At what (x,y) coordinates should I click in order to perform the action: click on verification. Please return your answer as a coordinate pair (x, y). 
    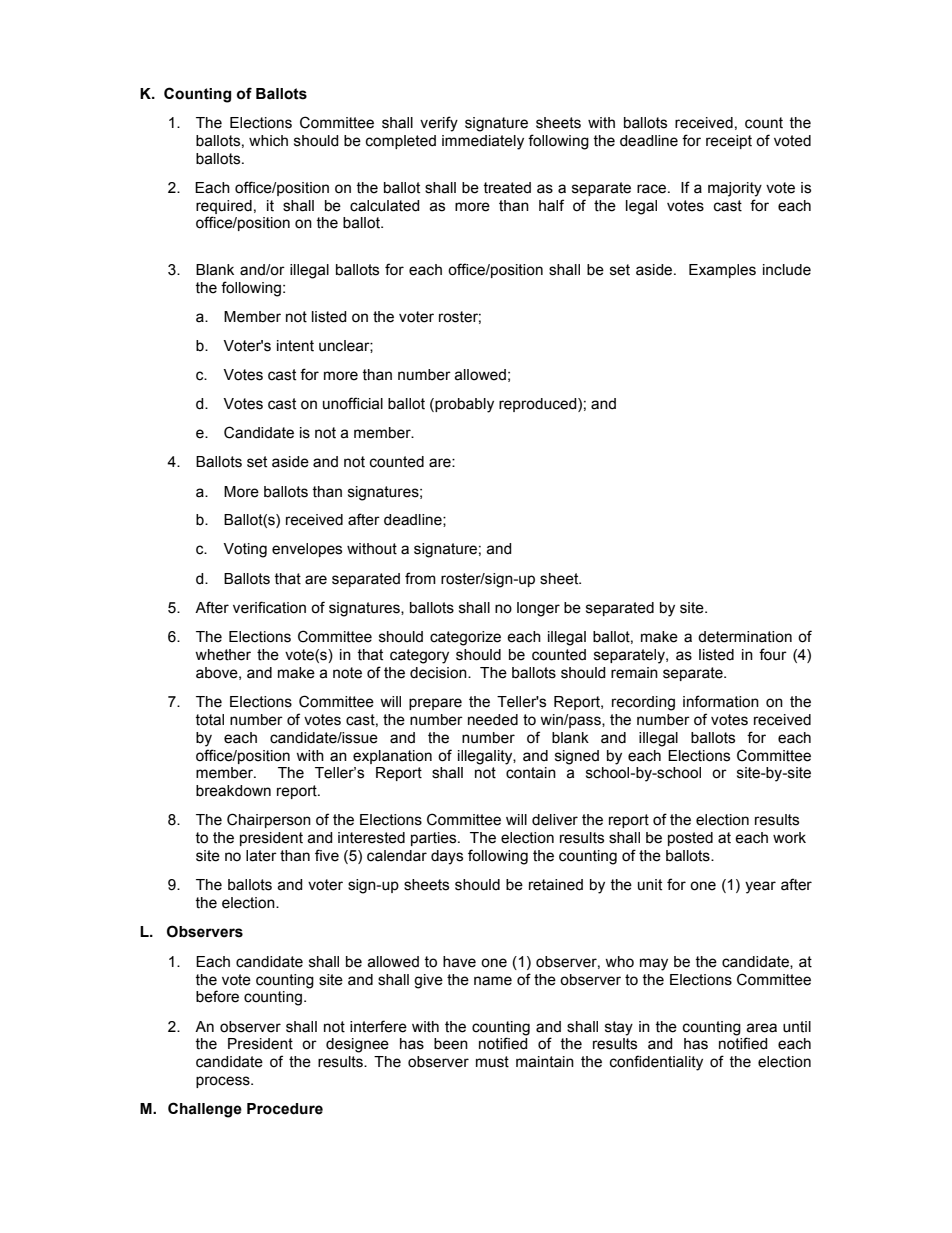
    Looking at the image, I should click on (269, 607).
